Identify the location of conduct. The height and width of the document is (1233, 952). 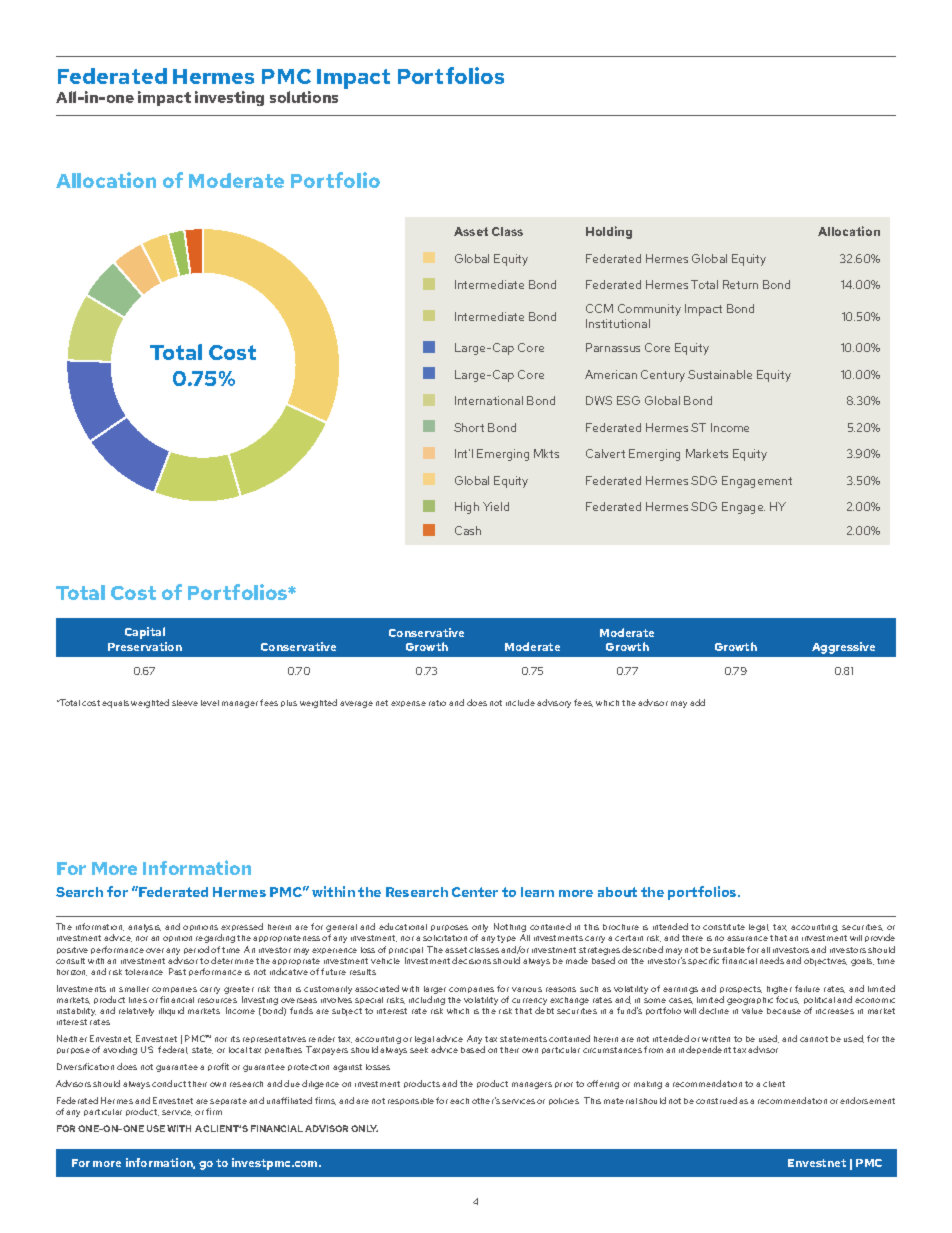
(169, 1083).
